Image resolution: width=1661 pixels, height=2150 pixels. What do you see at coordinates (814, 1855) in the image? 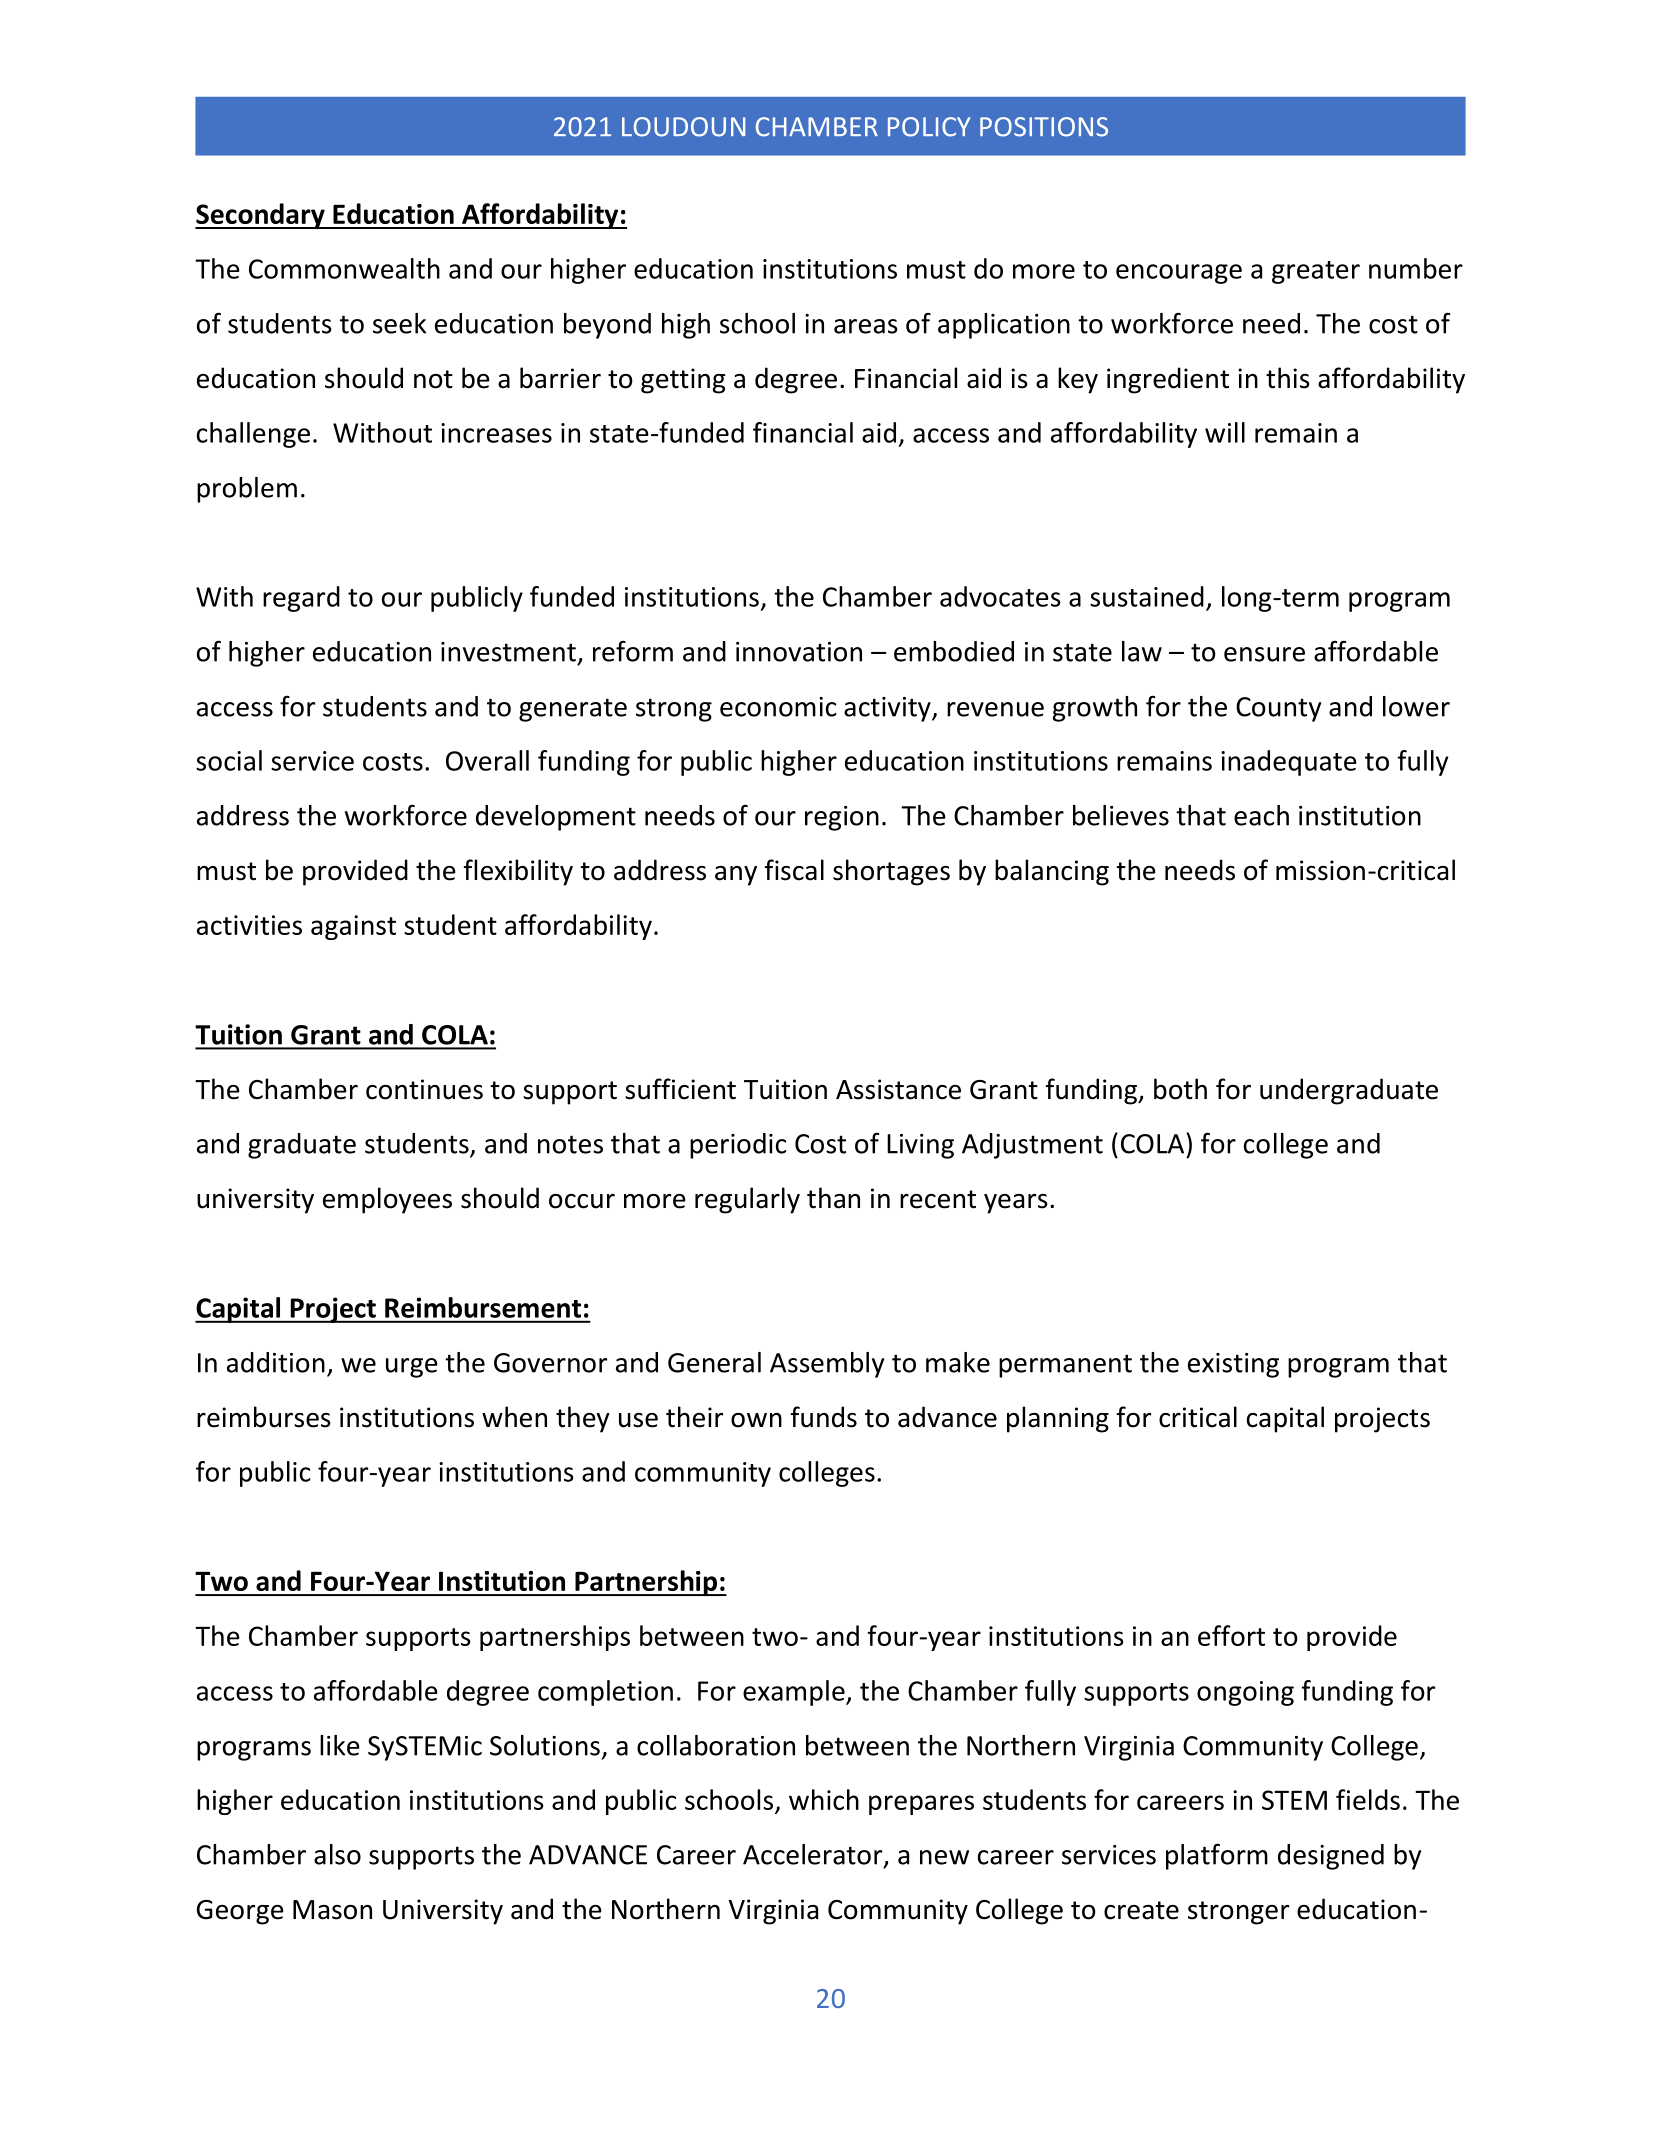
I see `Accelerator` at bounding box center [814, 1855].
